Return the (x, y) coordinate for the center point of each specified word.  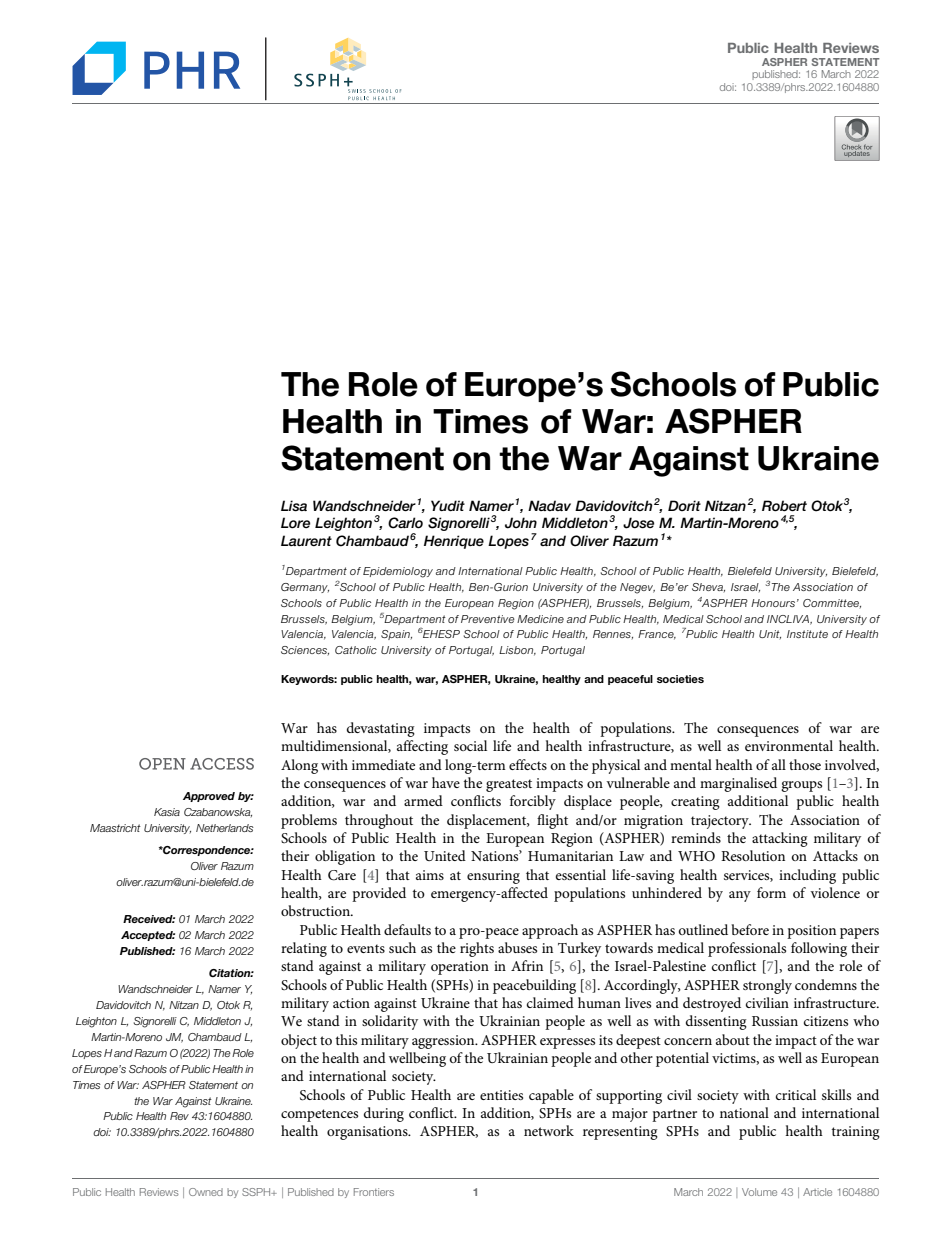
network (549, 1130)
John (521, 523)
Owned (206, 1192)
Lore (295, 523)
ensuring (493, 877)
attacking (780, 839)
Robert (784, 506)
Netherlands (225, 828)
